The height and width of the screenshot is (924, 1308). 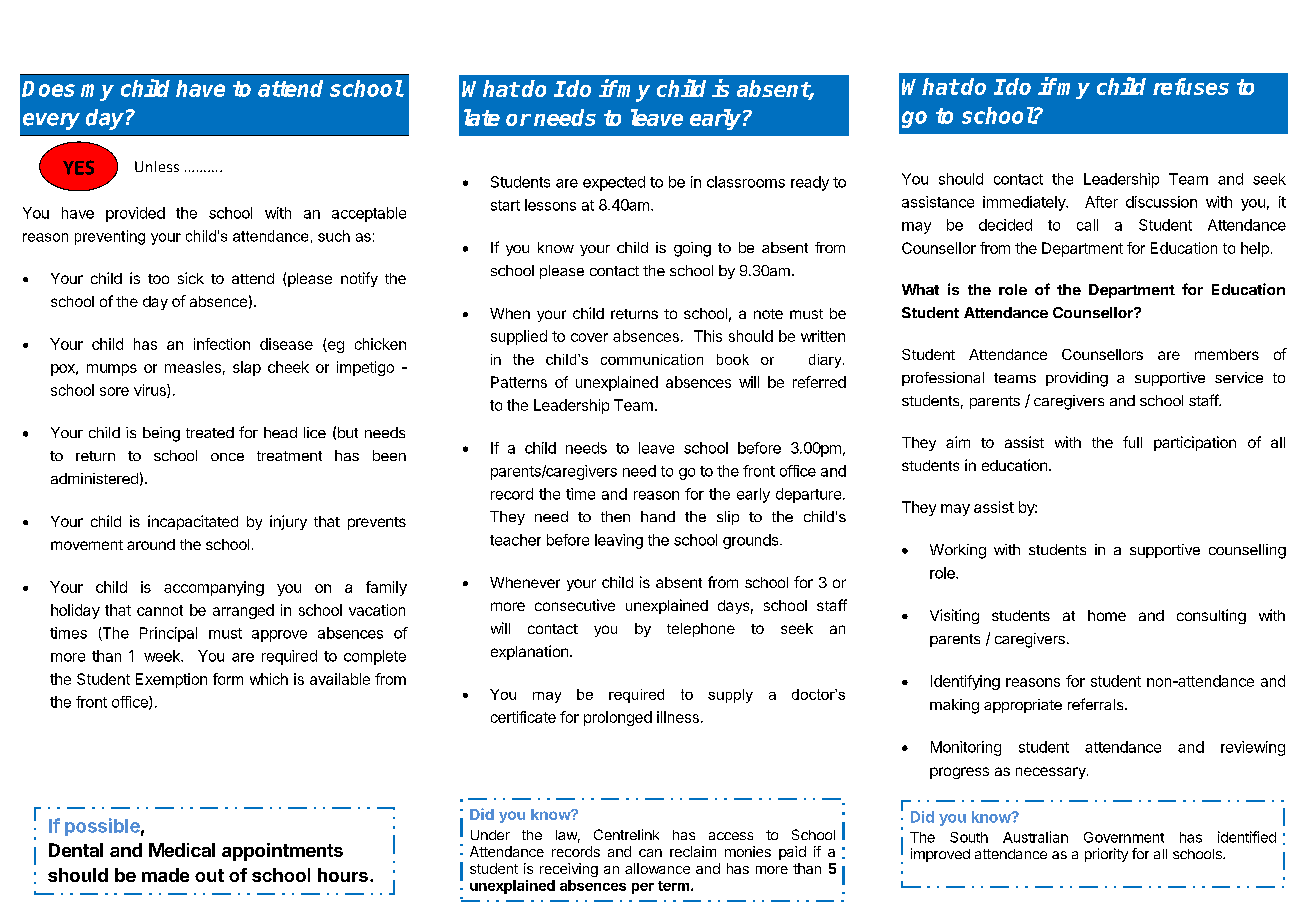 I want to click on refuses, so click(x=1191, y=86).
